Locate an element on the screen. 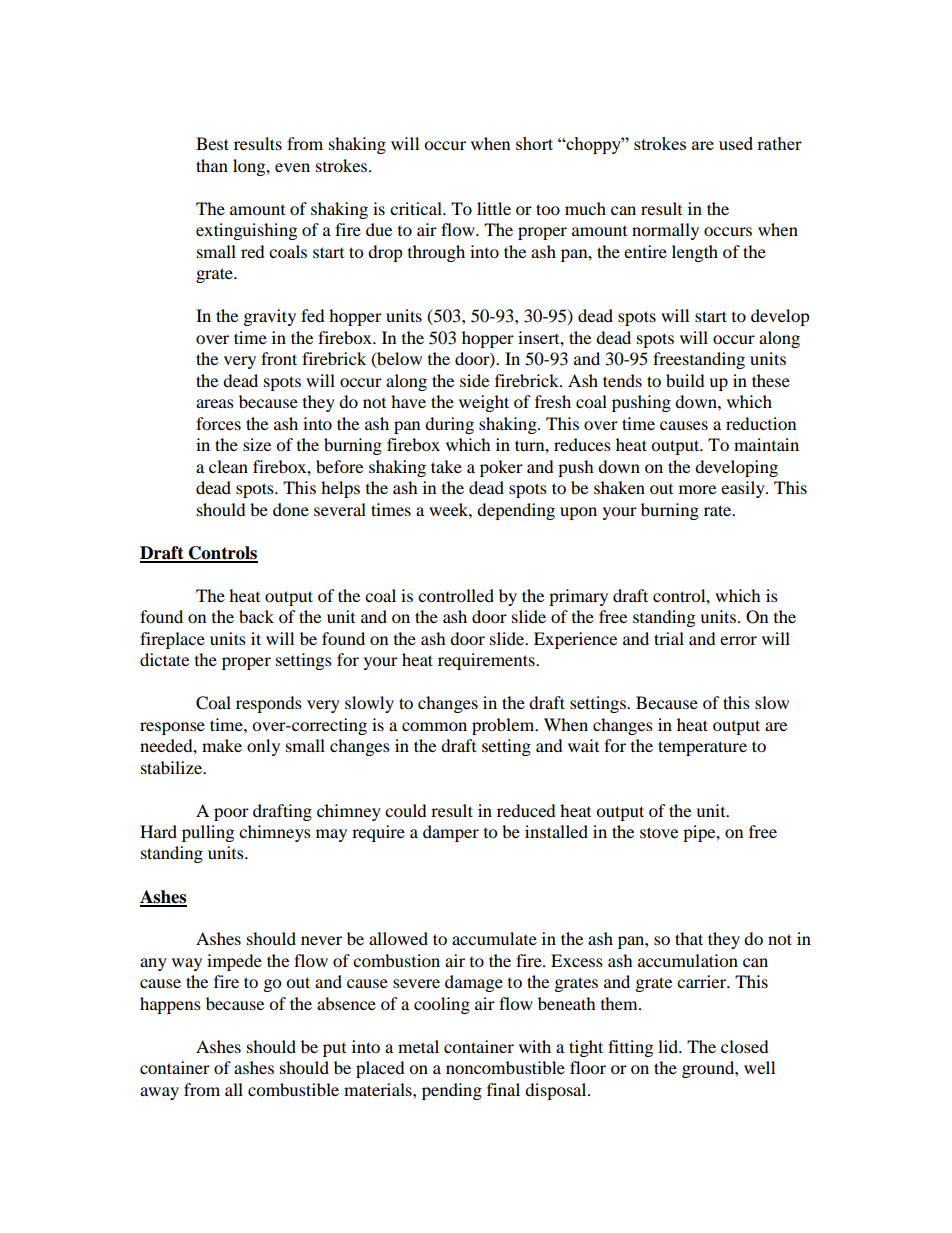  used is located at coordinates (736, 143).
